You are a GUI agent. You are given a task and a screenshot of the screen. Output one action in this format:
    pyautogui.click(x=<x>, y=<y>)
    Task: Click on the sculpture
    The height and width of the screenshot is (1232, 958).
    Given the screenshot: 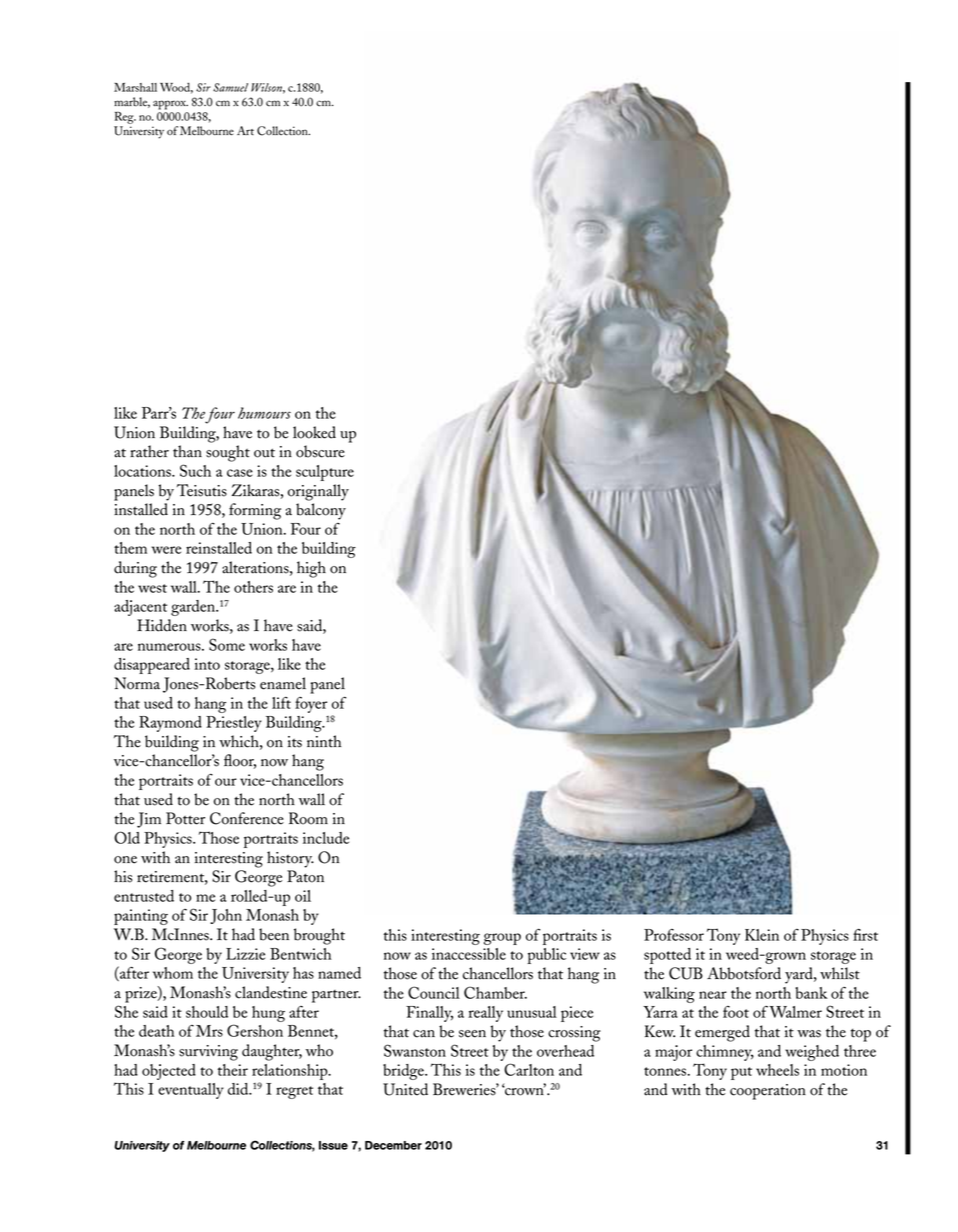 What is the action you would take?
    pyautogui.click(x=325, y=473)
